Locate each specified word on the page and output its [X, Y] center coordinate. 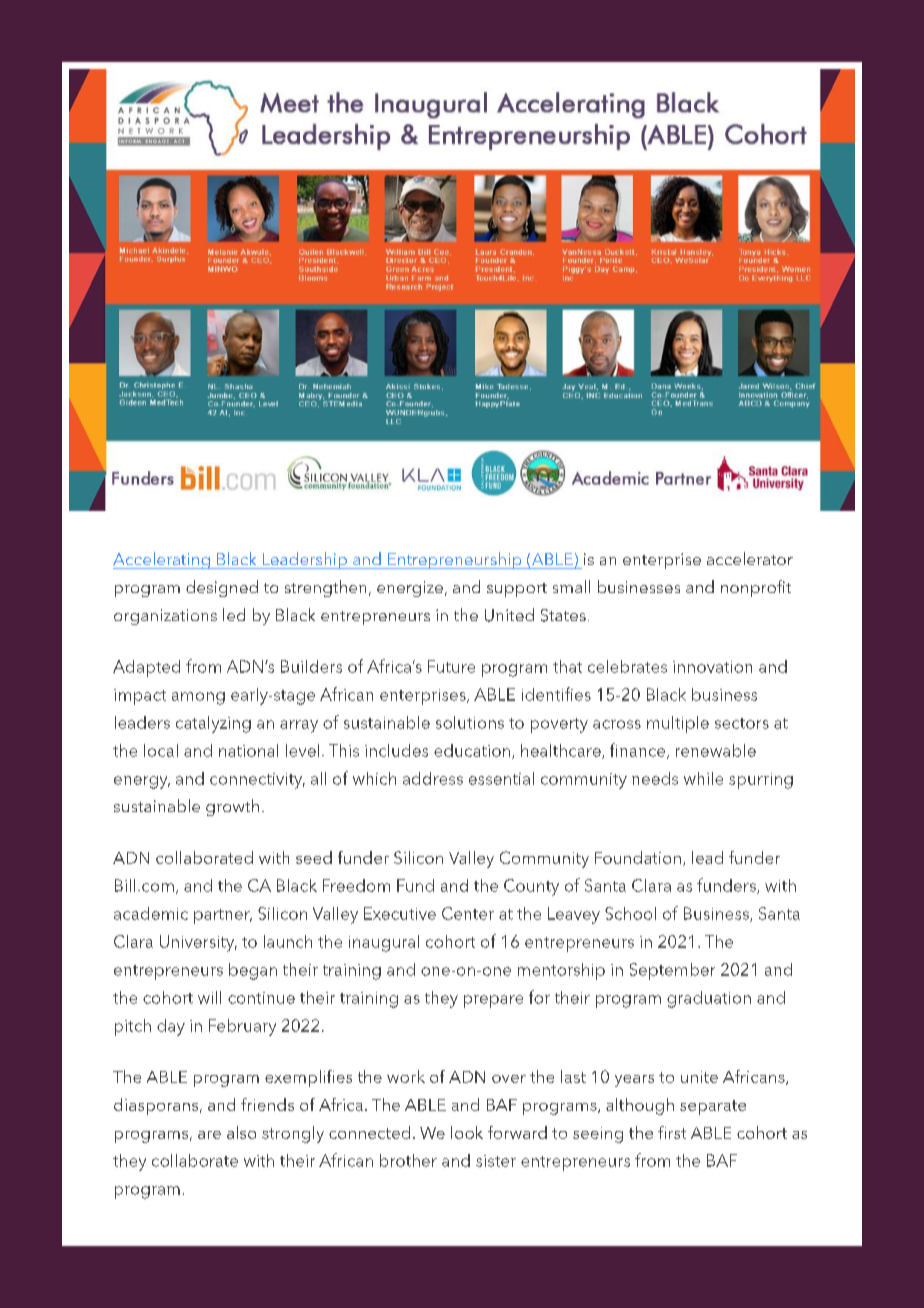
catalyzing [213, 724]
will [209, 997]
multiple [678, 724]
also [241, 1132]
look [467, 1132]
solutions [470, 722]
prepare [493, 1001]
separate [713, 1107]
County [531, 887]
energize [410, 589]
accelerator [750, 558]
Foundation [638, 857]
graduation [709, 999]
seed [314, 857]
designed [222, 588]
